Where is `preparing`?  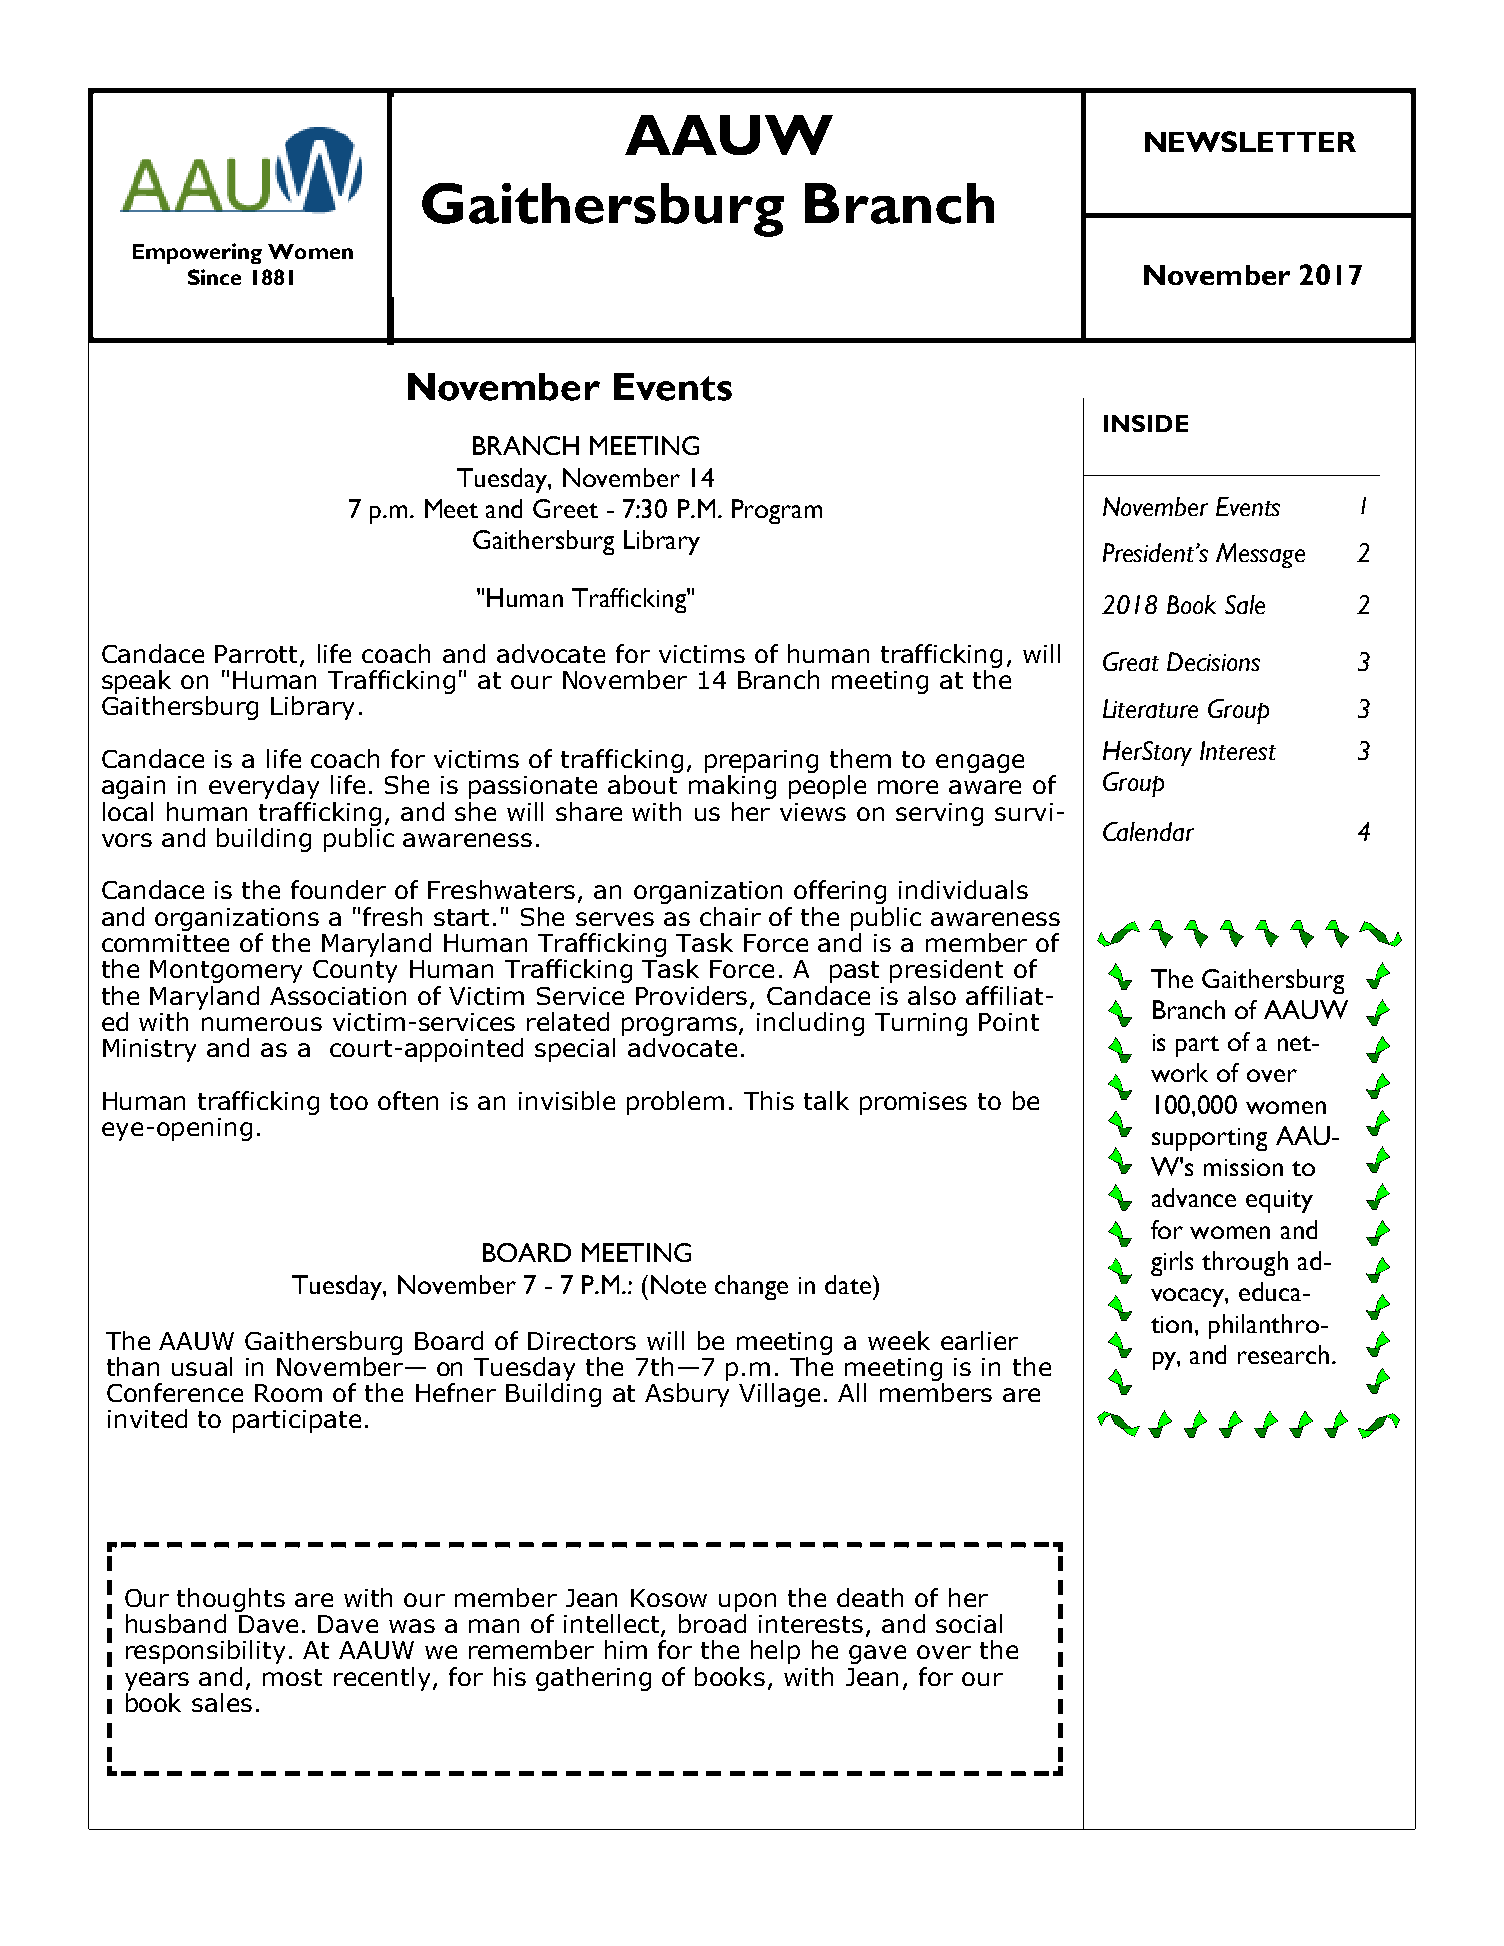
preparing is located at coordinates (761, 761).
